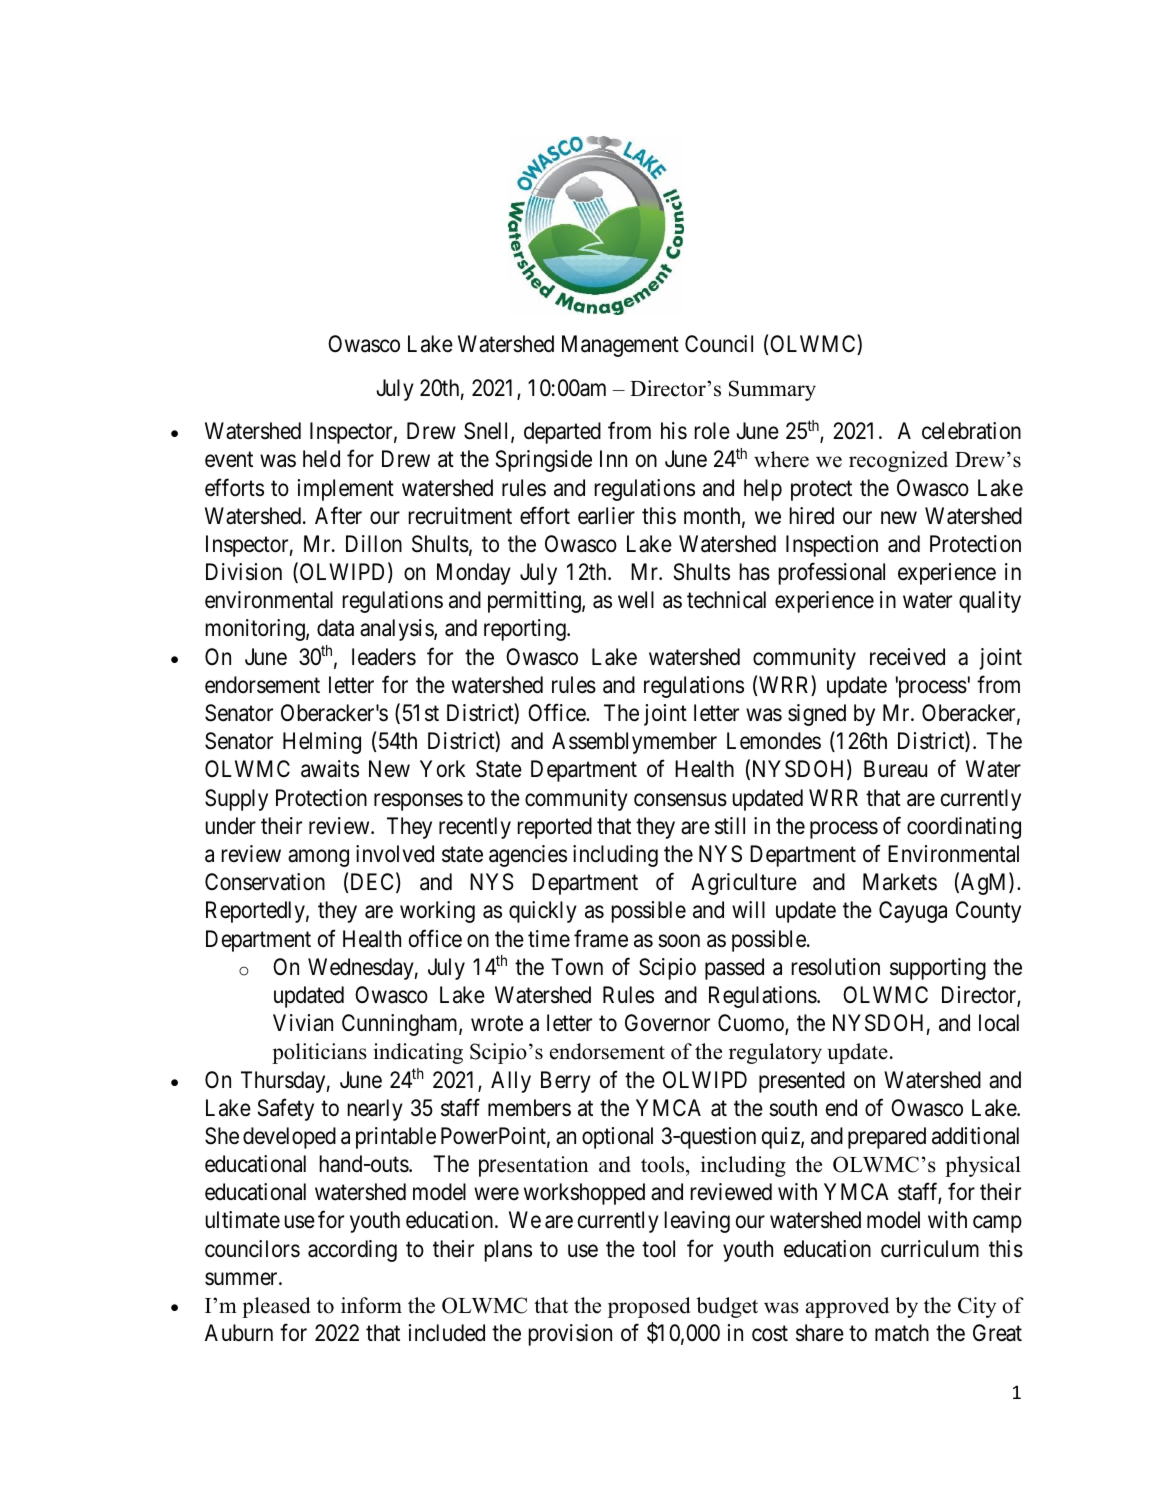 This document has height=1499, width=1158. What do you see at coordinates (971, 431) in the document?
I see `celebration` at bounding box center [971, 431].
